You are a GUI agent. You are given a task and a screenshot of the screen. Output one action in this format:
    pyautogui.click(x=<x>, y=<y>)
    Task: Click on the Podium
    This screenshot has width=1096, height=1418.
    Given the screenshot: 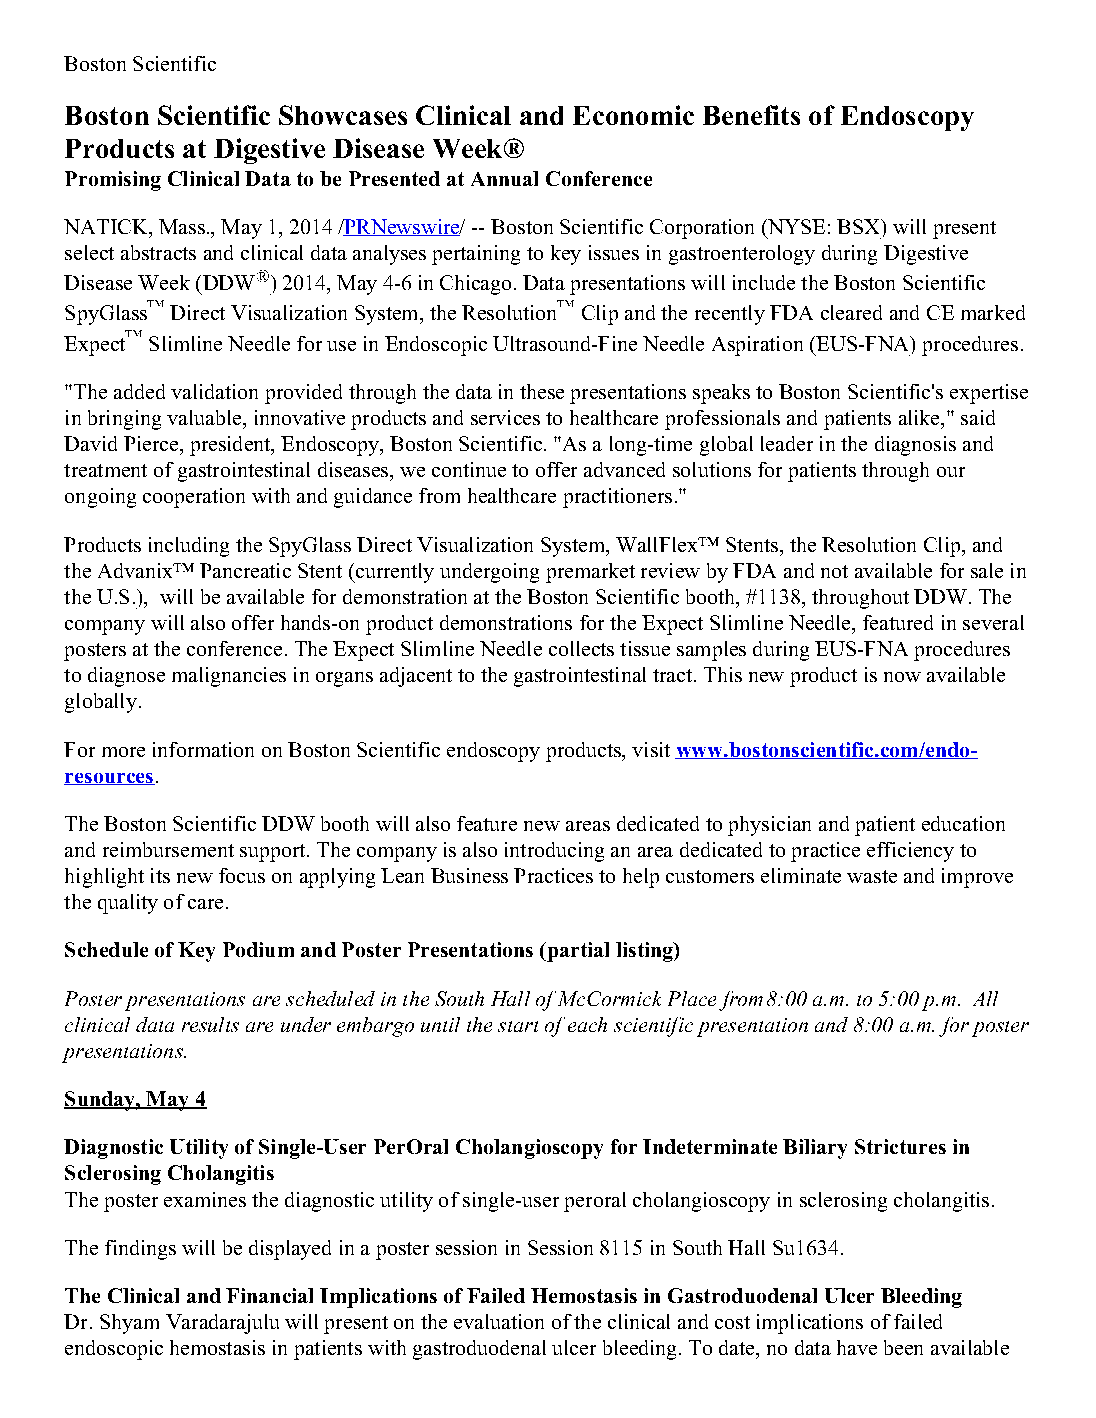 What is the action you would take?
    pyautogui.click(x=258, y=949)
